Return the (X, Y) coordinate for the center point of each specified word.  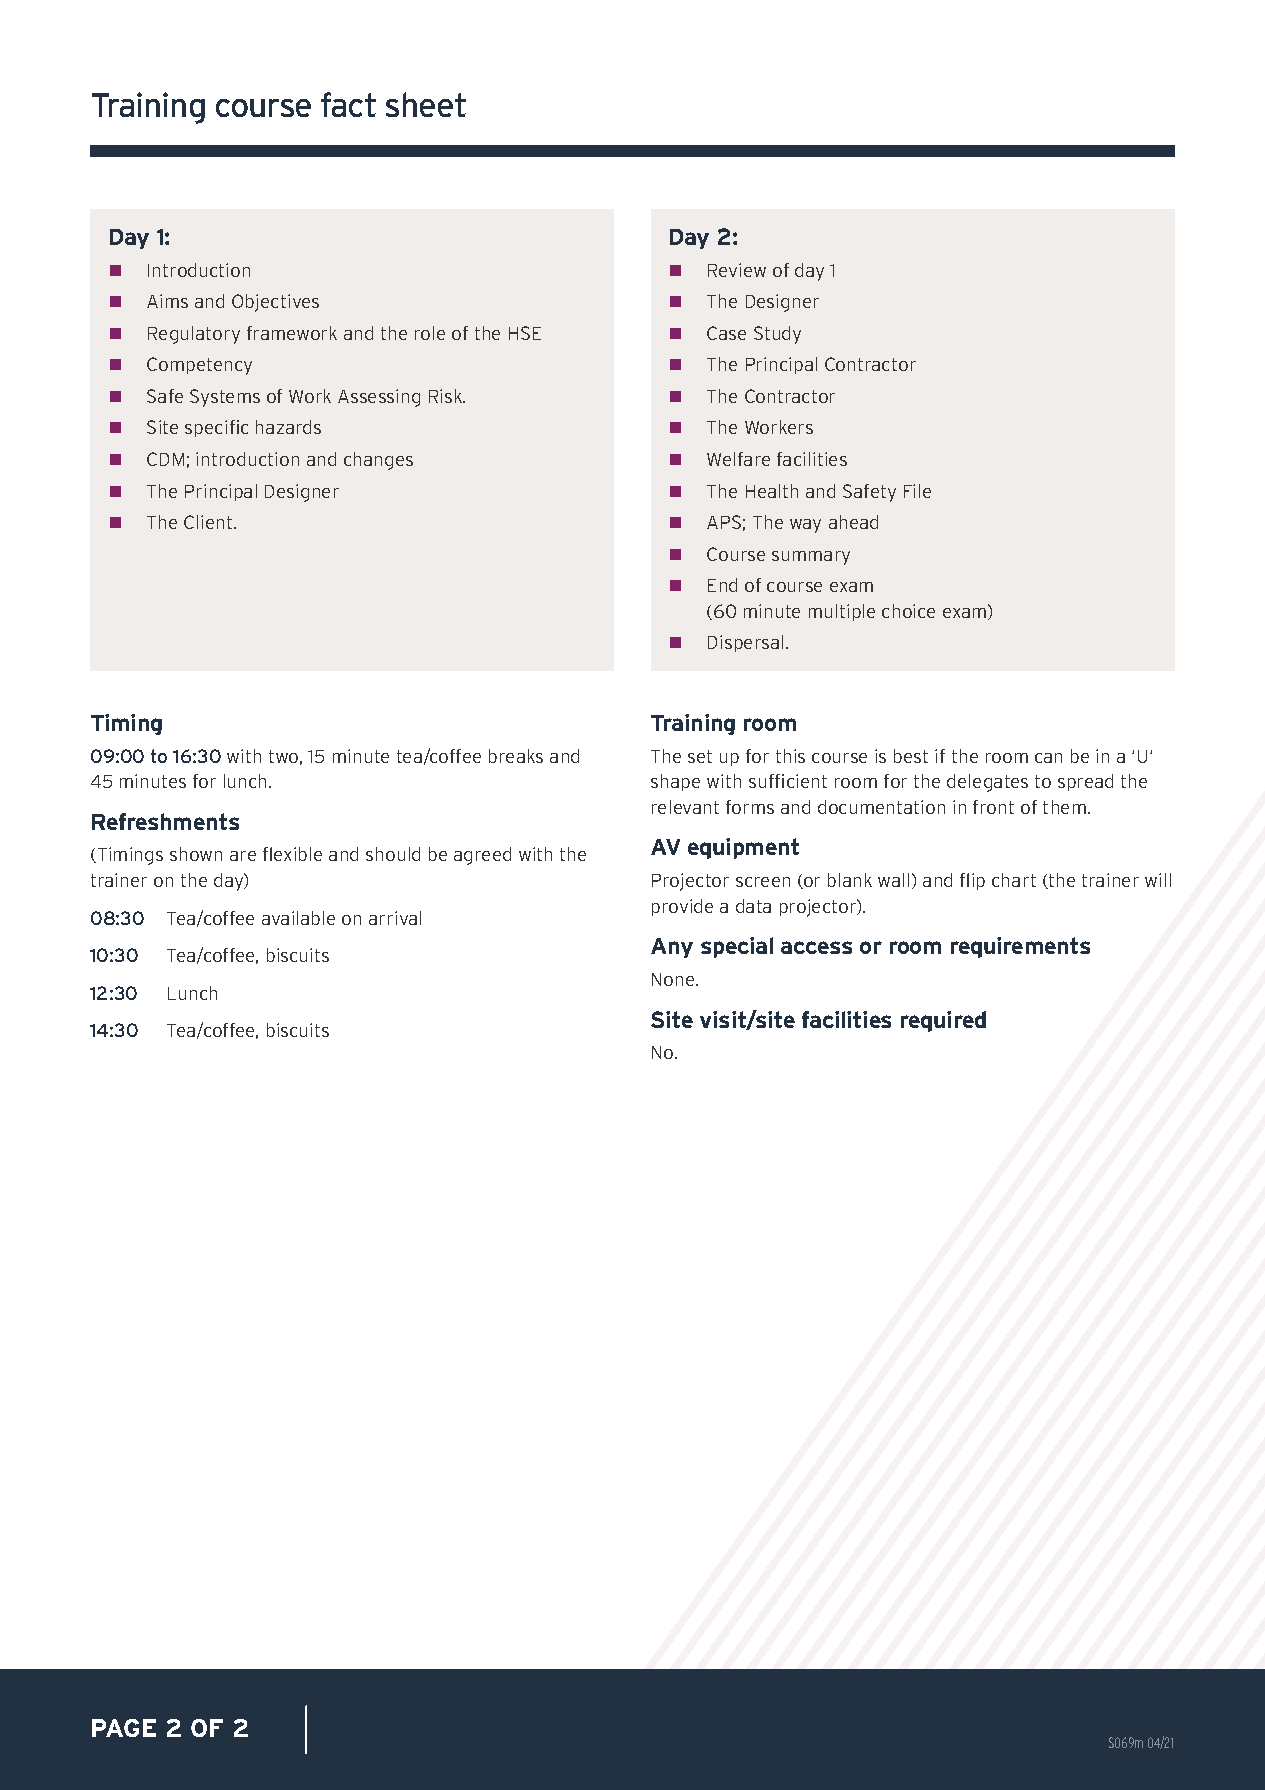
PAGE (124, 1728)
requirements (1020, 947)
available (298, 918)
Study (777, 335)
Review (737, 270)
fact (348, 104)
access (816, 947)
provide (682, 907)
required (943, 1021)
